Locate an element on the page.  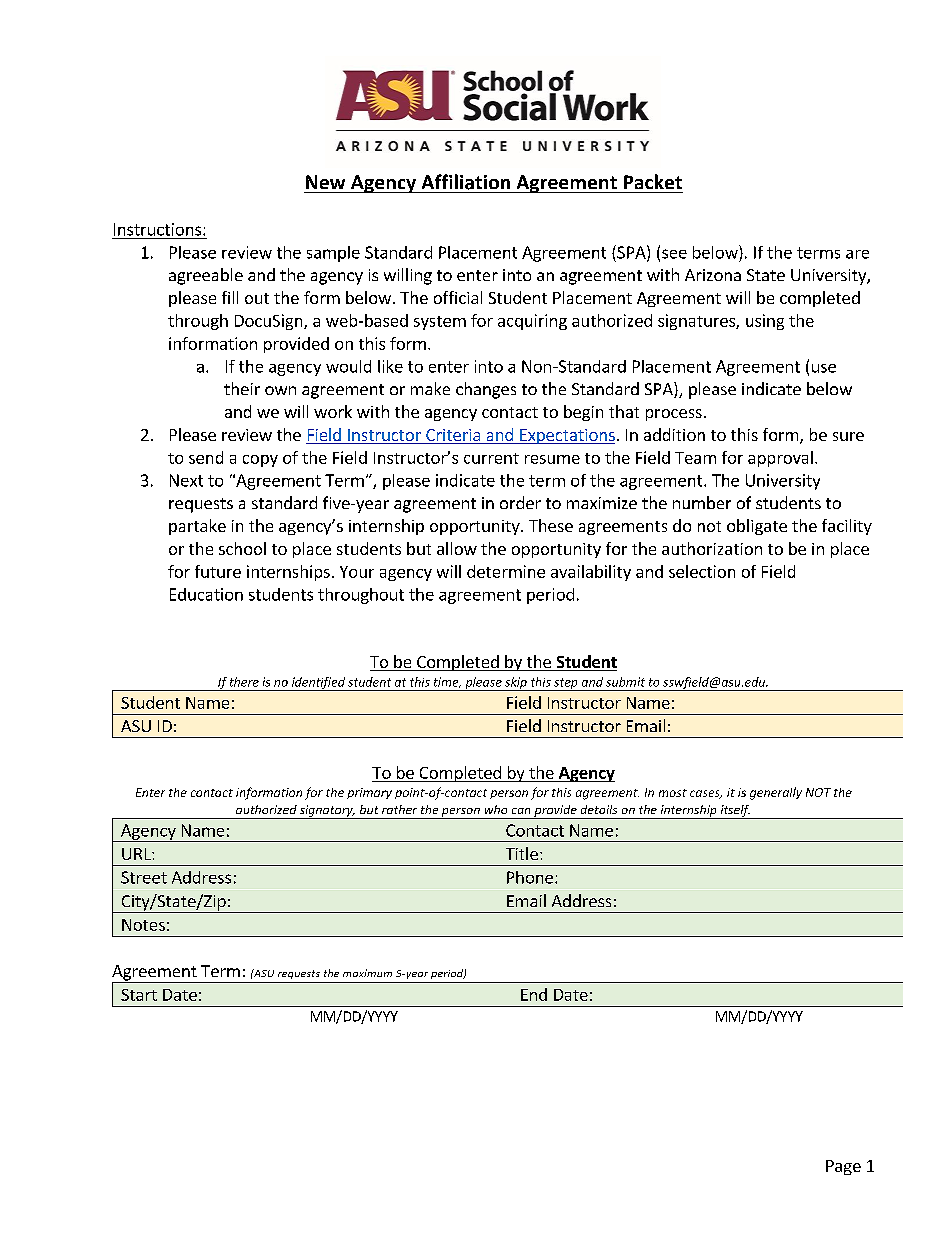
send is located at coordinates (206, 457).
